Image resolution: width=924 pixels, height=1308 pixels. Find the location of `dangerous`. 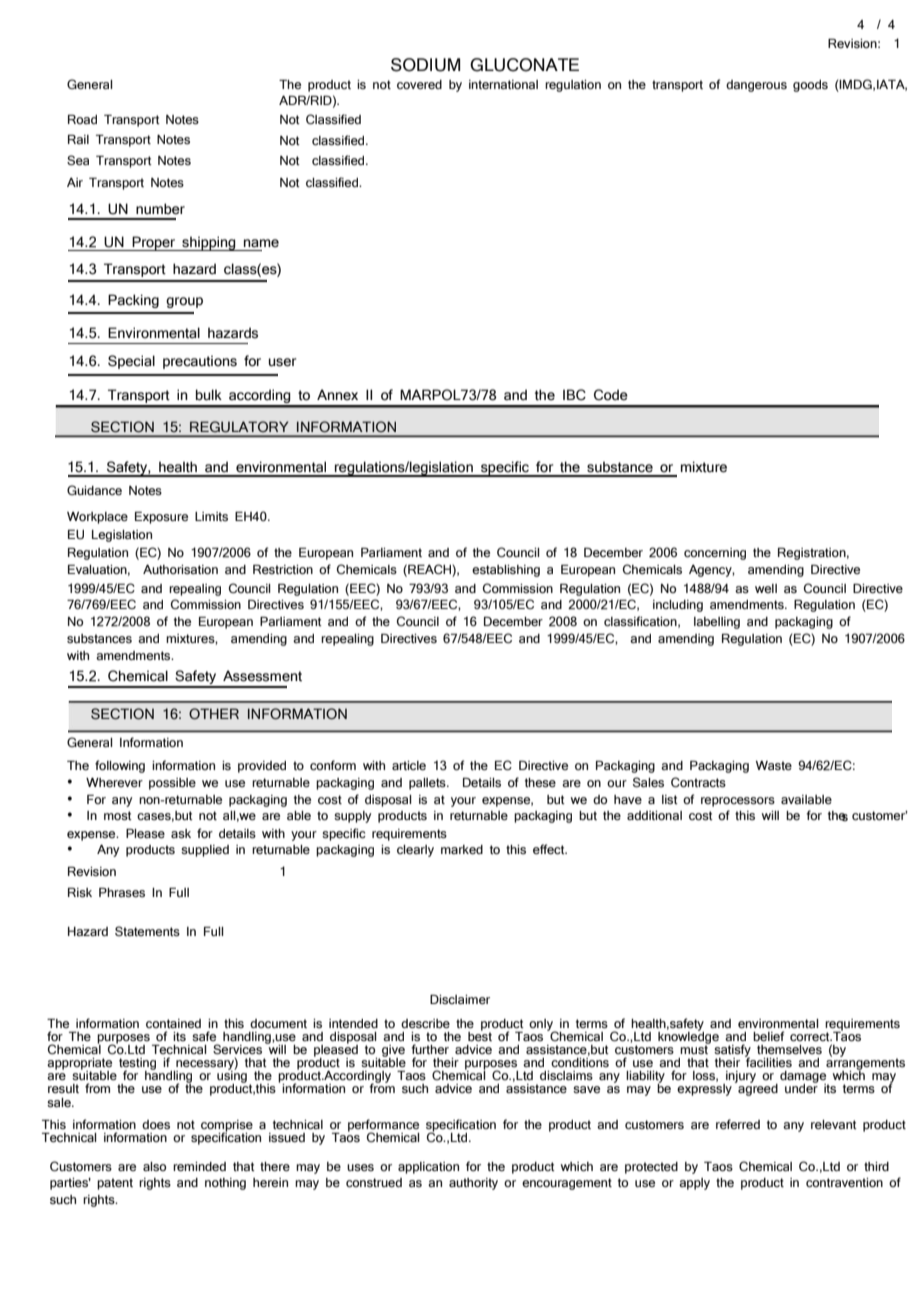

dangerous is located at coordinates (756, 86).
